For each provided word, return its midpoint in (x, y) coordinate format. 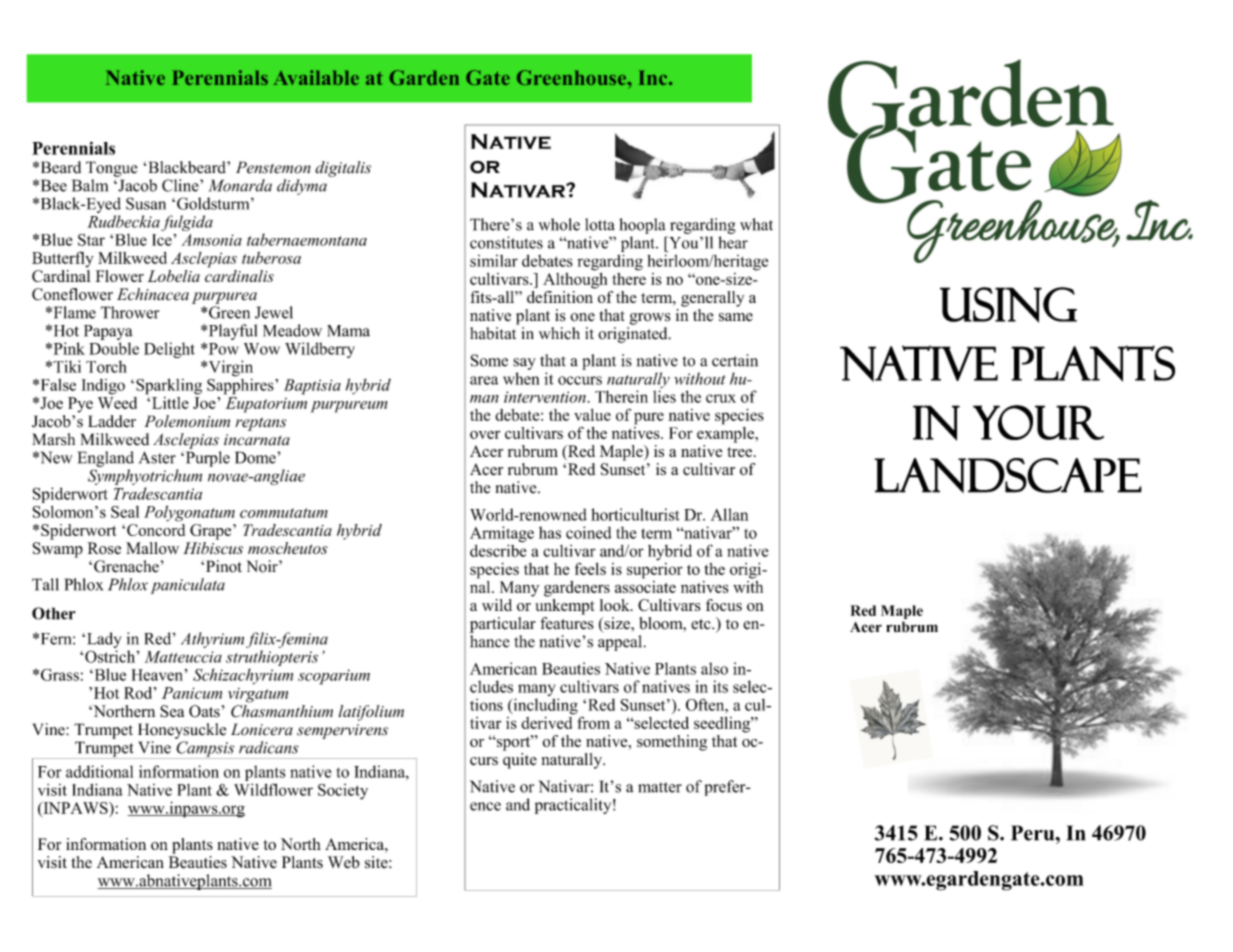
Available (316, 77)
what (756, 224)
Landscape (1008, 475)
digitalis (343, 169)
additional (99, 771)
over (485, 435)
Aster (157, 457)
